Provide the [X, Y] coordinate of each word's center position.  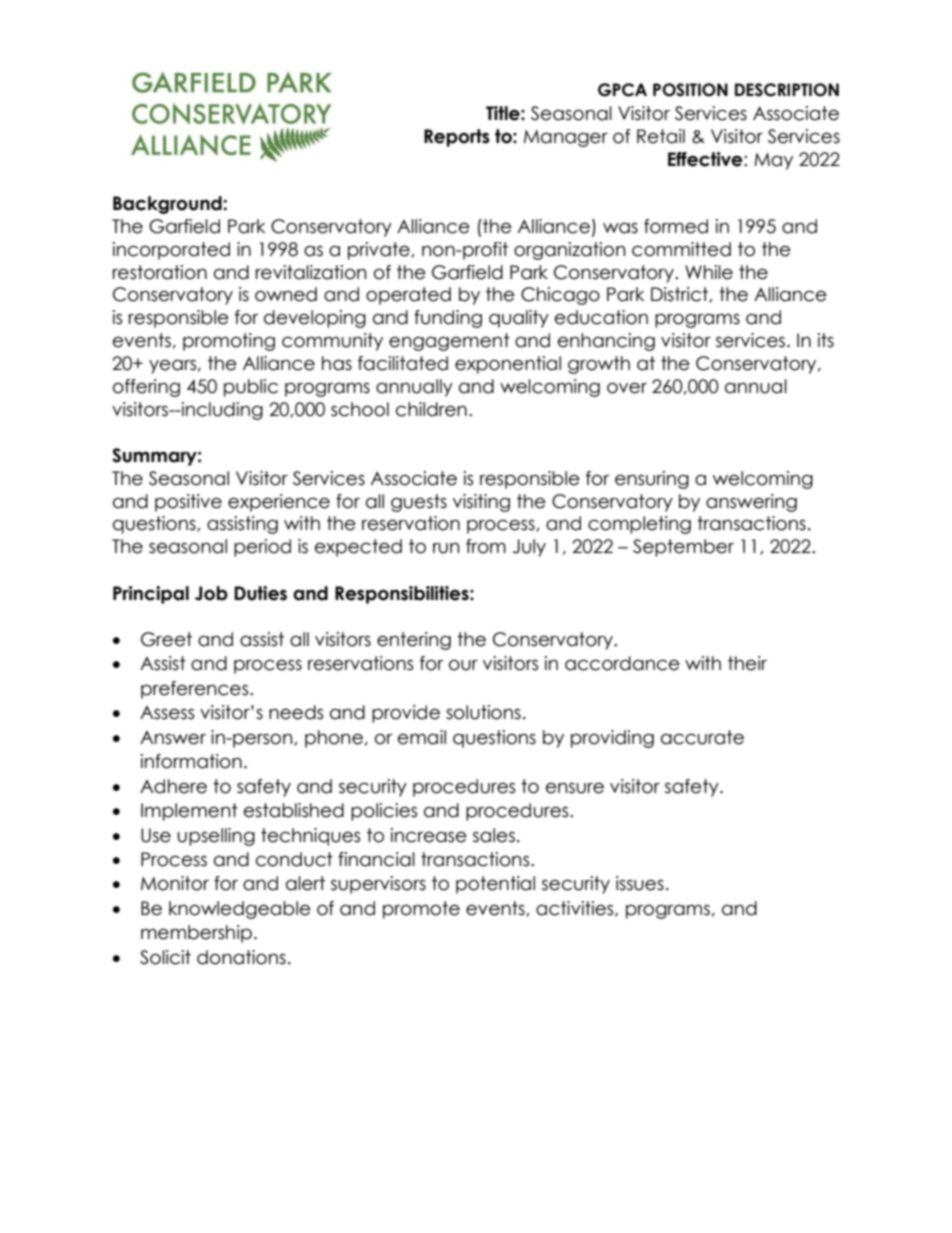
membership [196, 934]
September [683, 548]
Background [168, 205]
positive [188, 503]
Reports [457, 138]
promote [421, 910]
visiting [481, 503]
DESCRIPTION [787, 90]
